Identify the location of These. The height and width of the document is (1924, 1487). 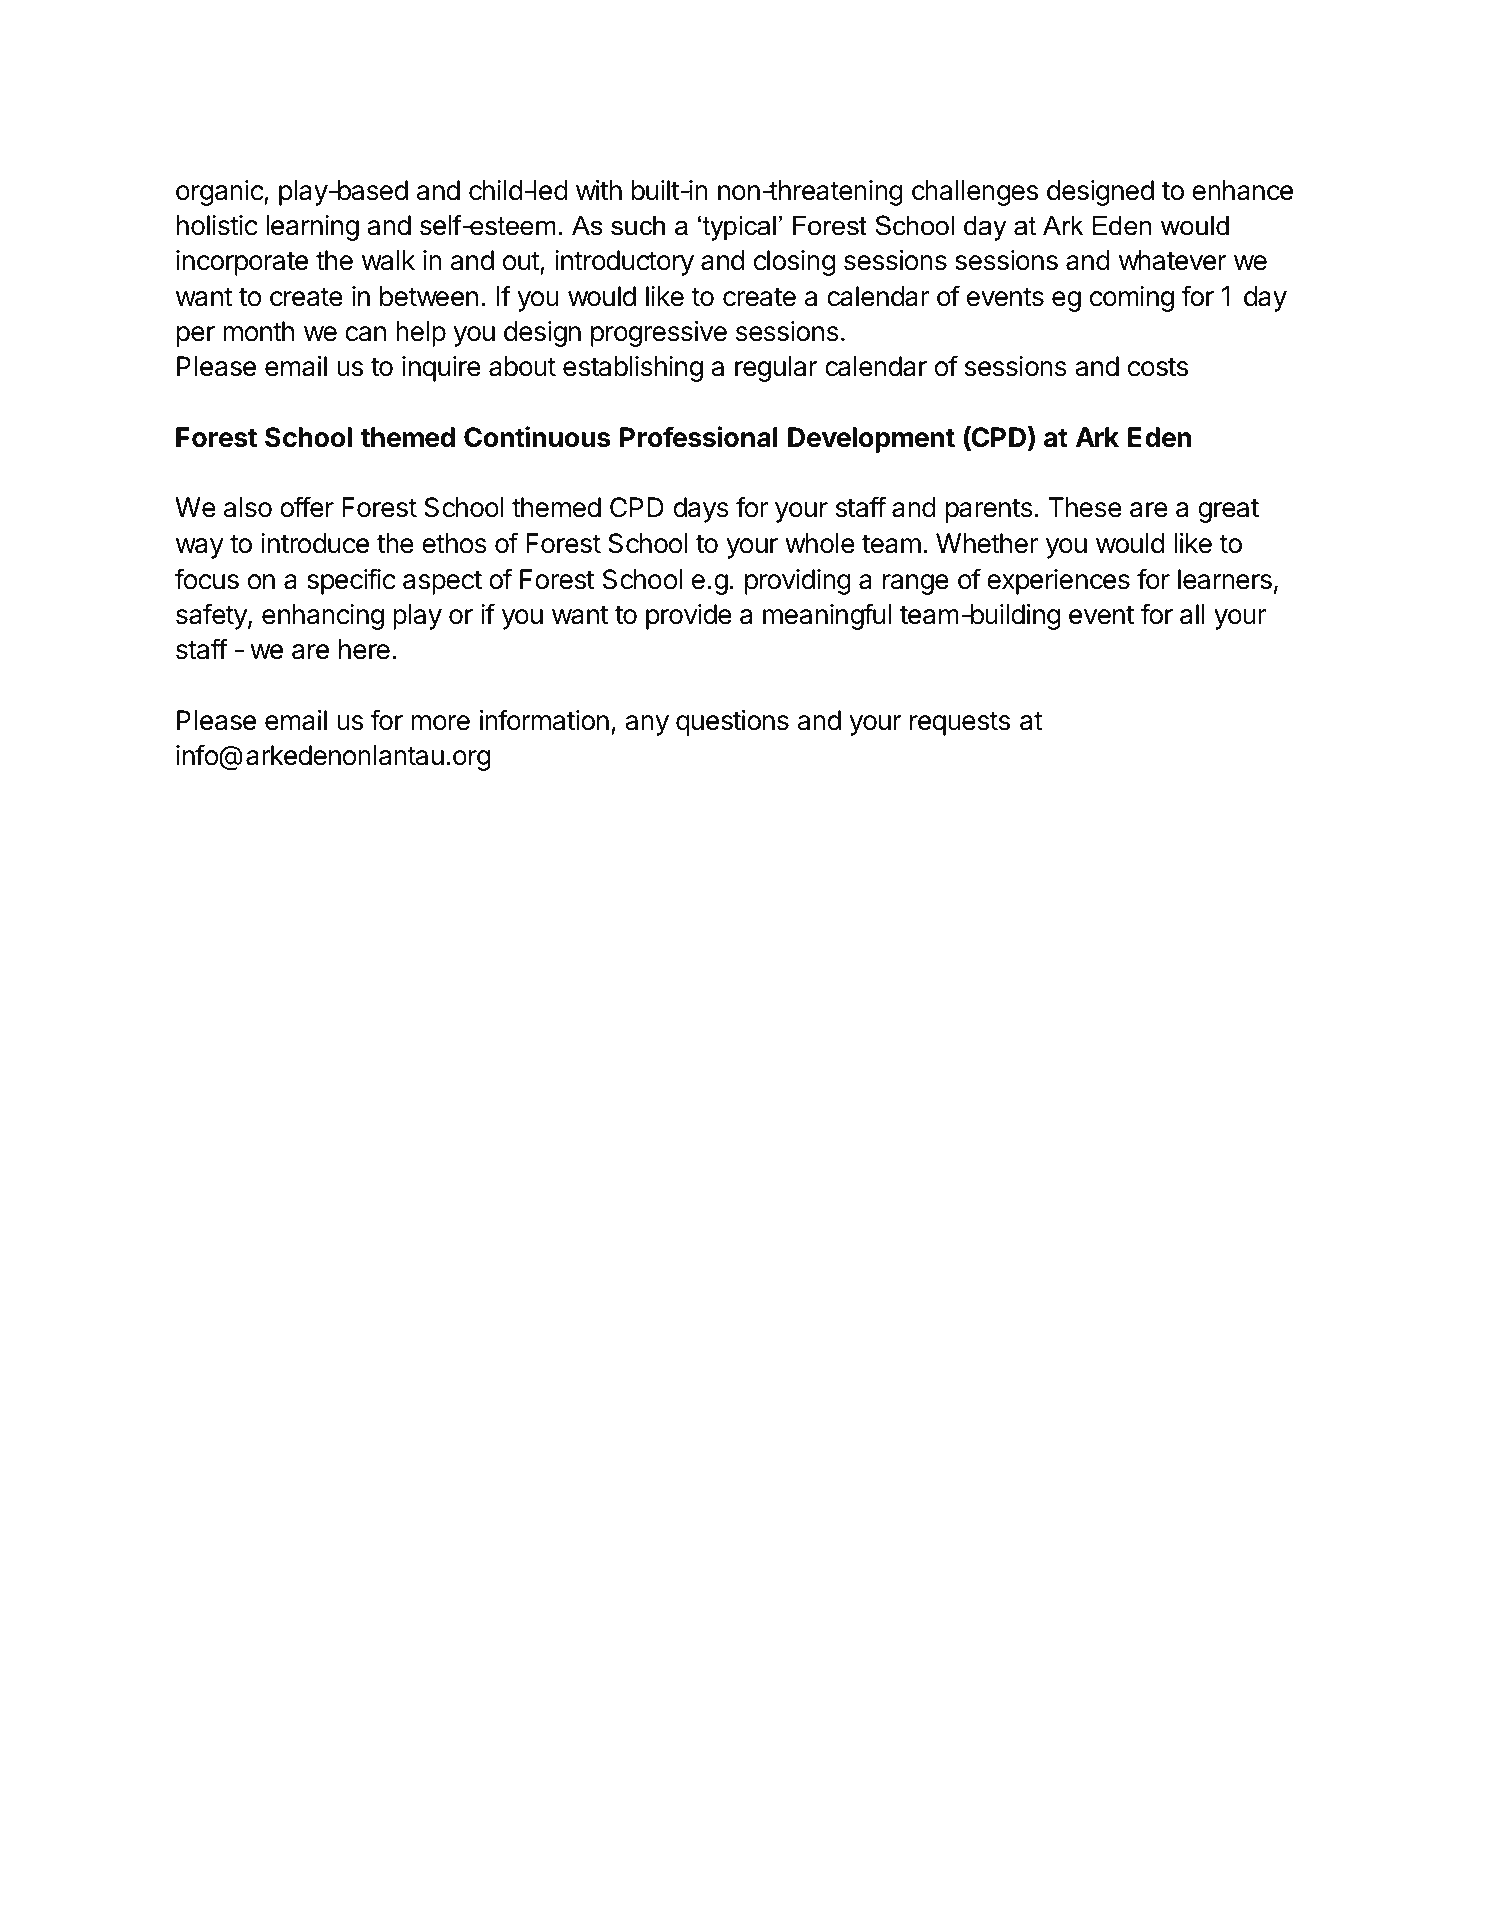
(1085, 507).
